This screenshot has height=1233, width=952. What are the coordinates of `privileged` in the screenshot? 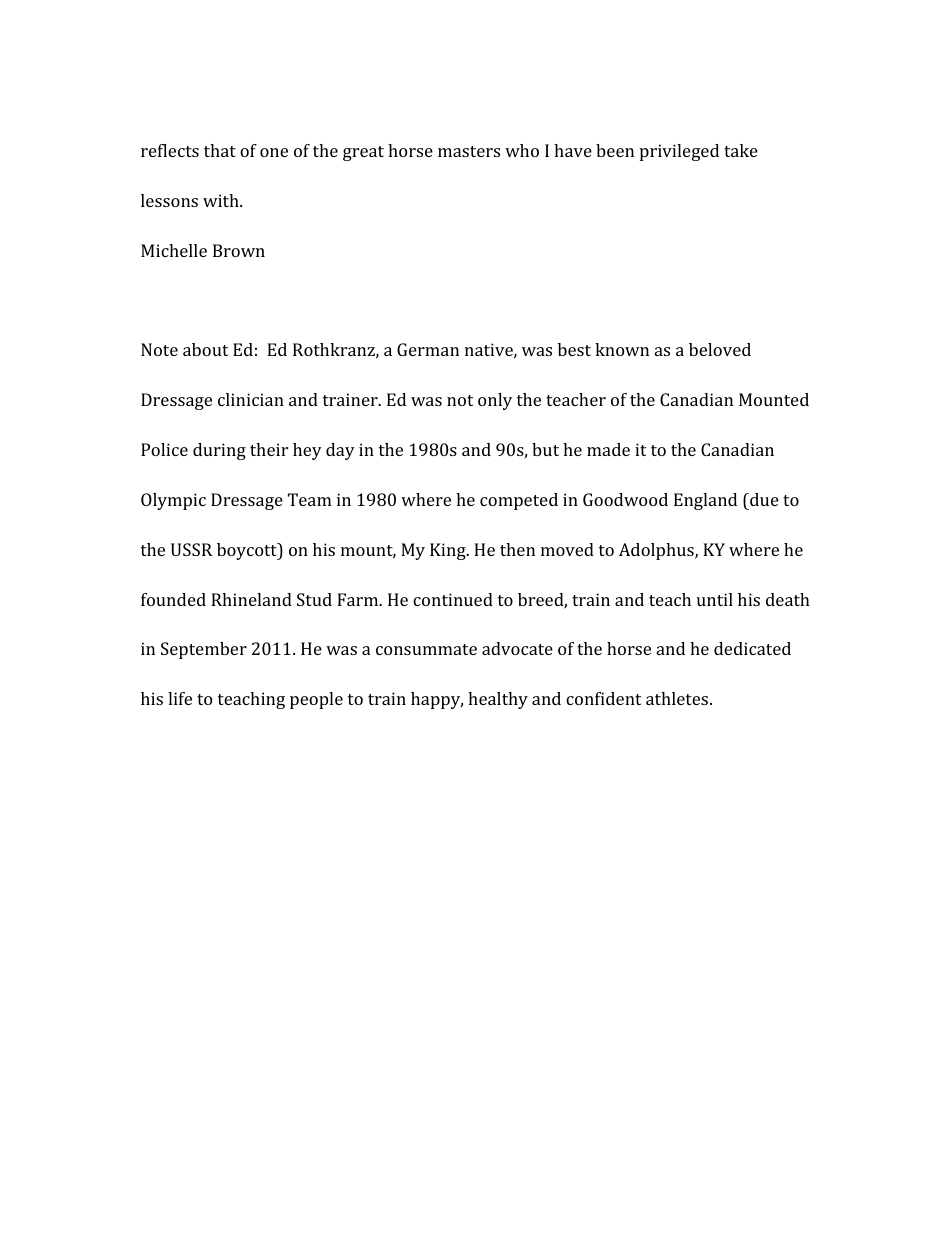 It's located at (679, 152).
